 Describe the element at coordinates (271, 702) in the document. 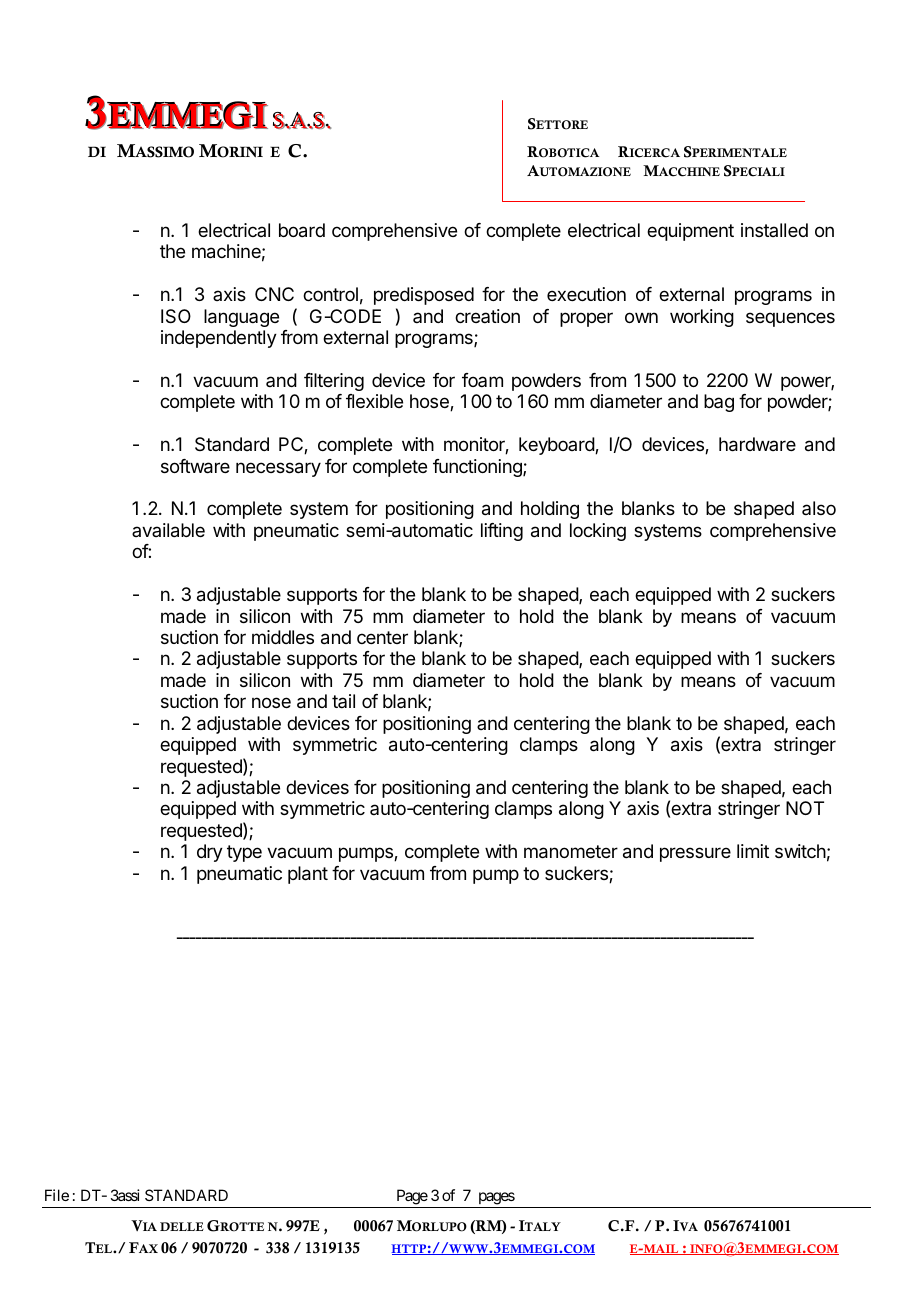

I see `nose` at that location.
